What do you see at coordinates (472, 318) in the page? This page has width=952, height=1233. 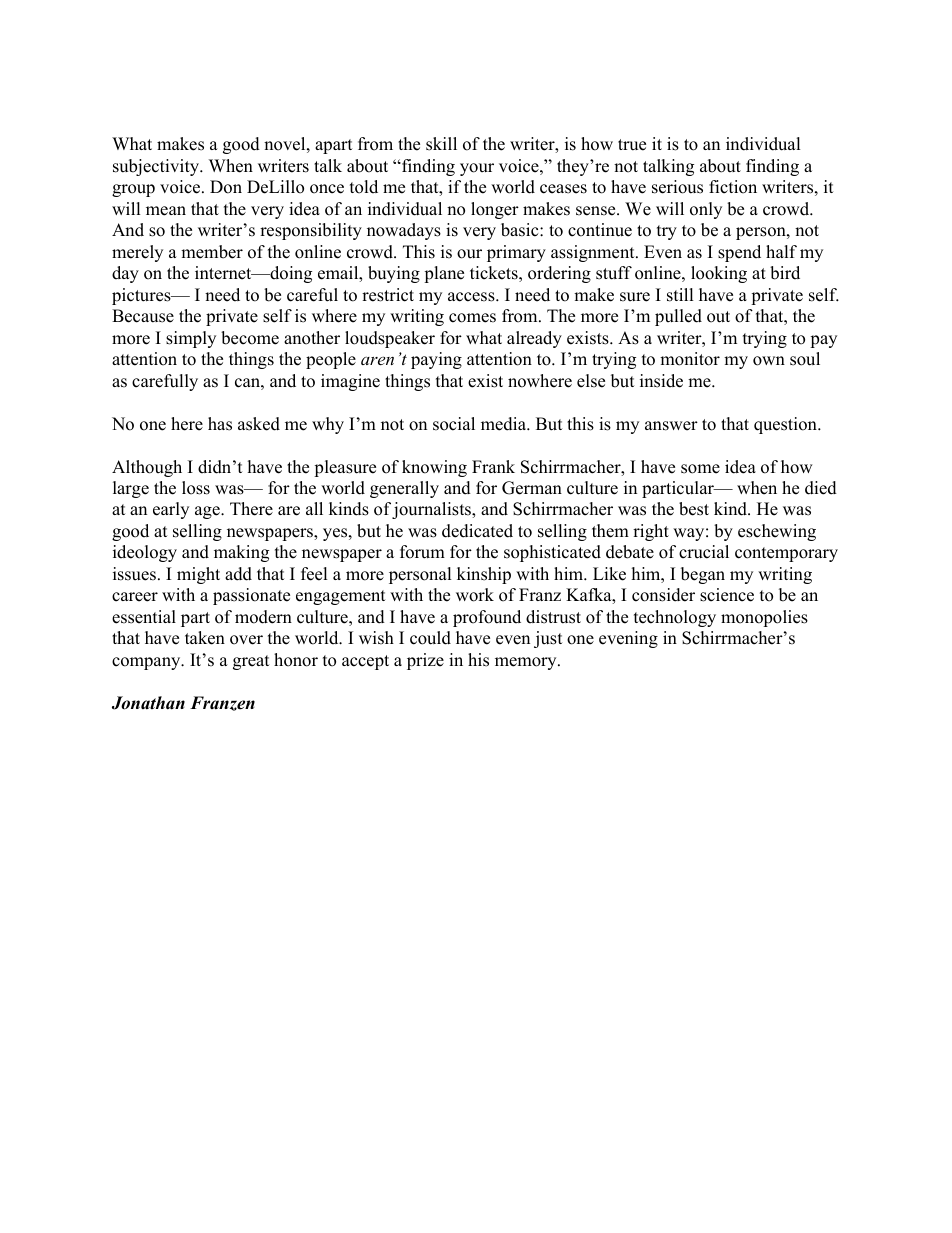 I see `comes` at bounding box center [472, 318].
